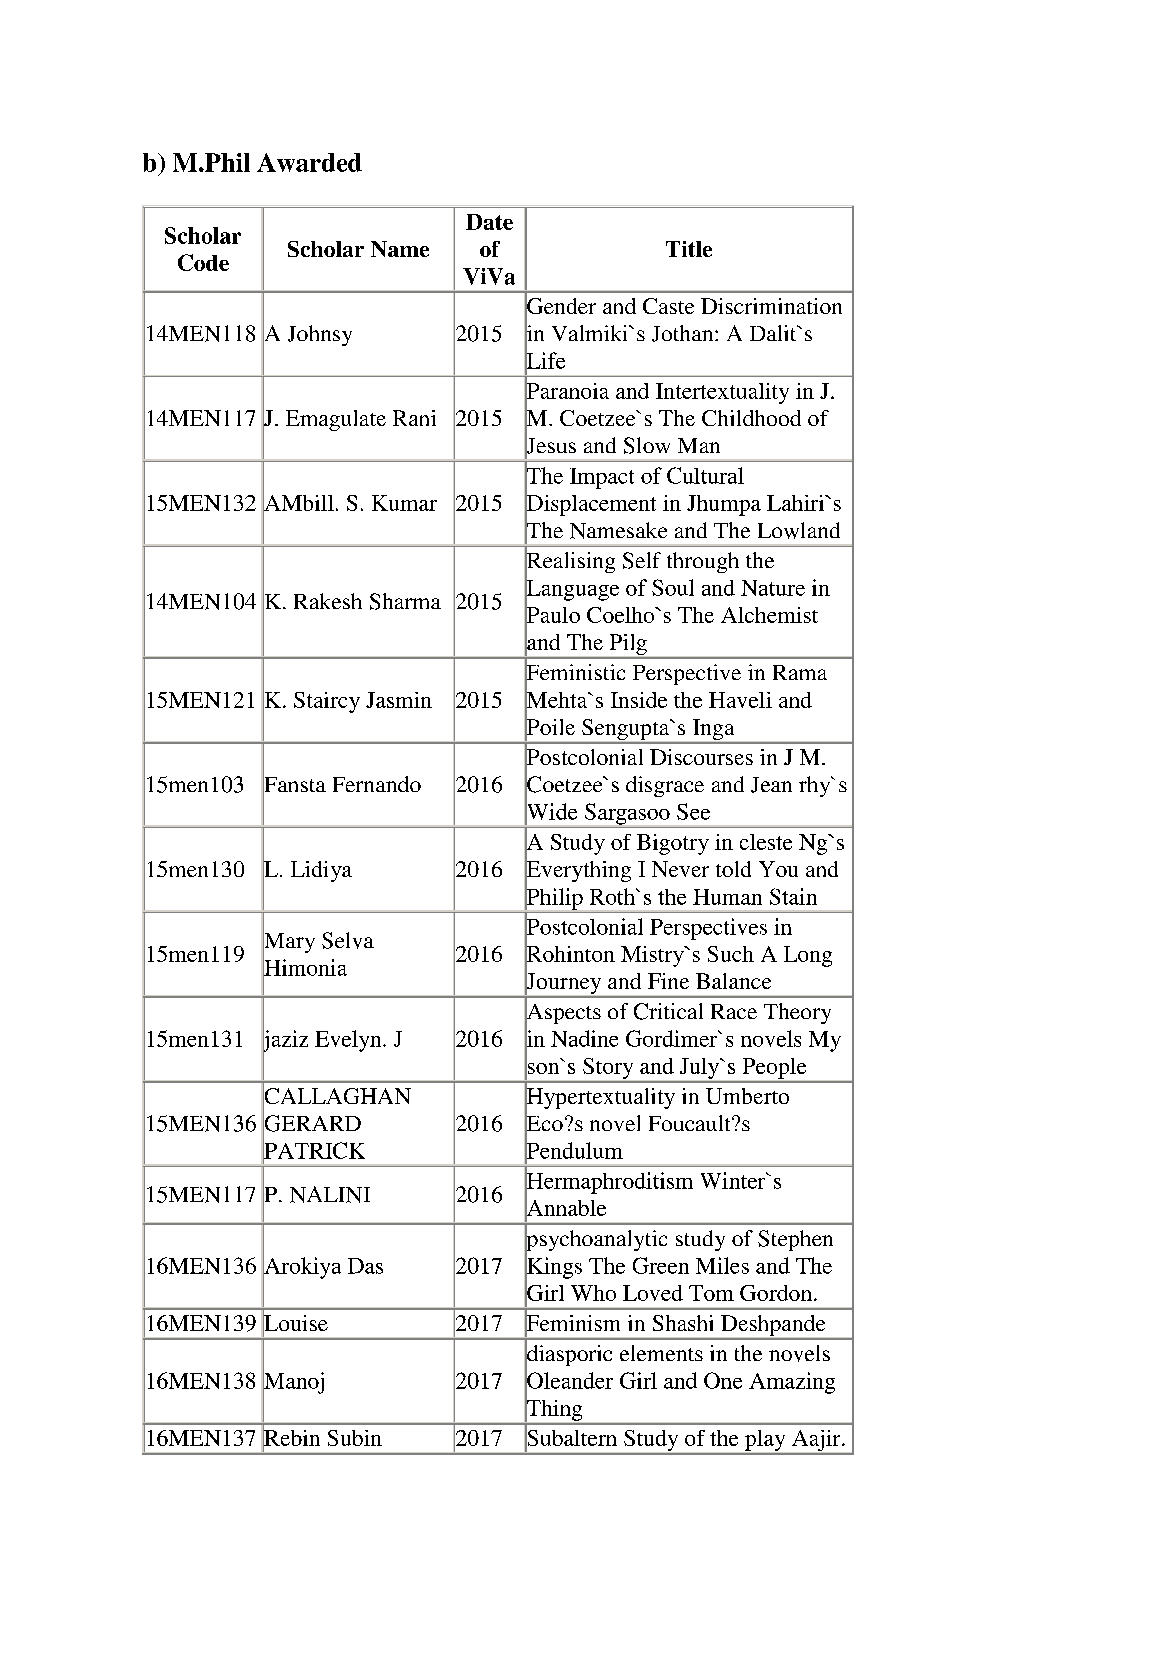  I want to click on Title, so click(689, 249).
